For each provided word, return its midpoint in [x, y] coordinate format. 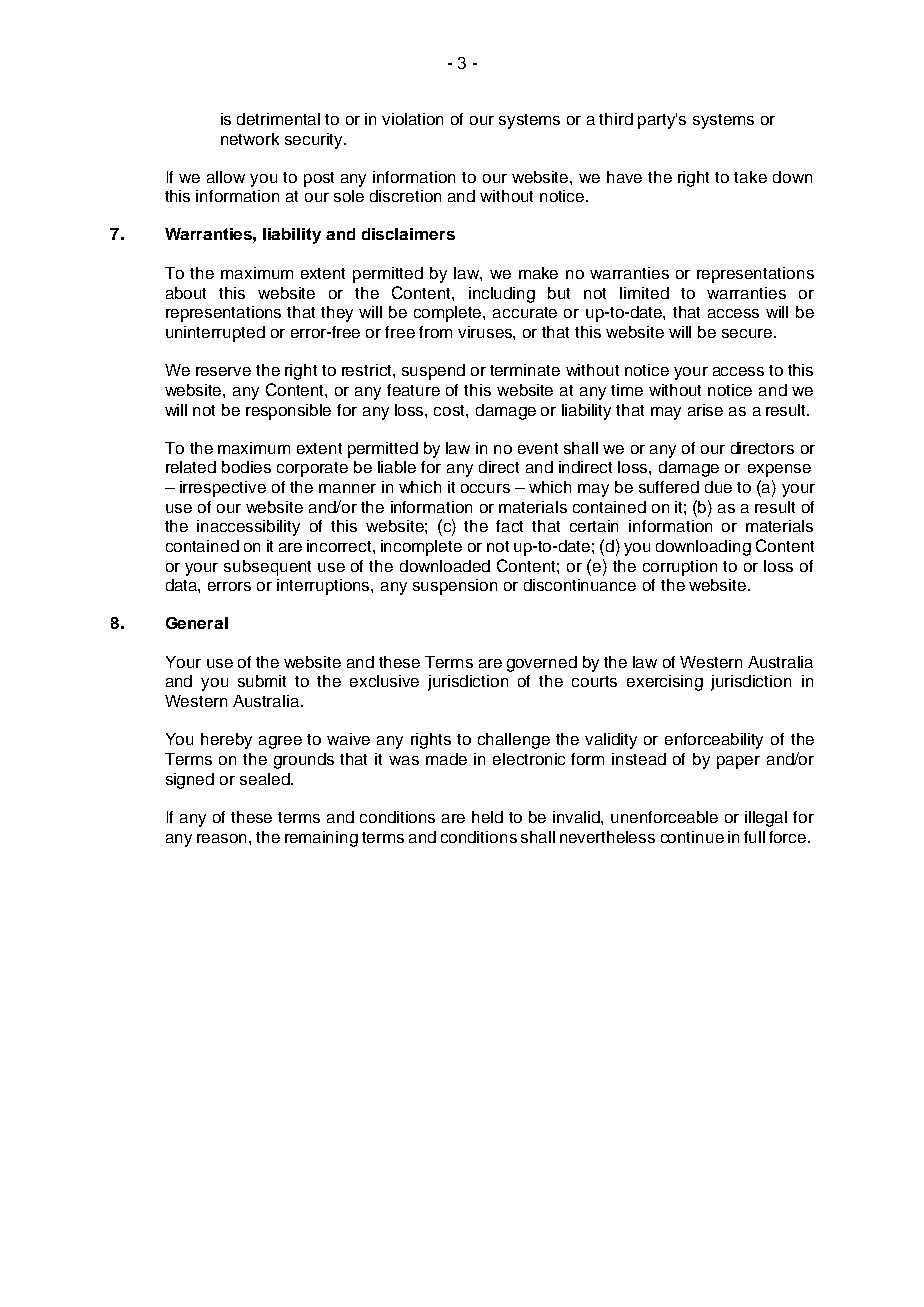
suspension [455, 587]
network [250, 139]
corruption [680, 568]
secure [748, 333]
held [487, 817]
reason [223, 838]
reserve [223, 371]
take [750, 177]
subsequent [267, 568]
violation [412, 119]
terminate [525, 370]
